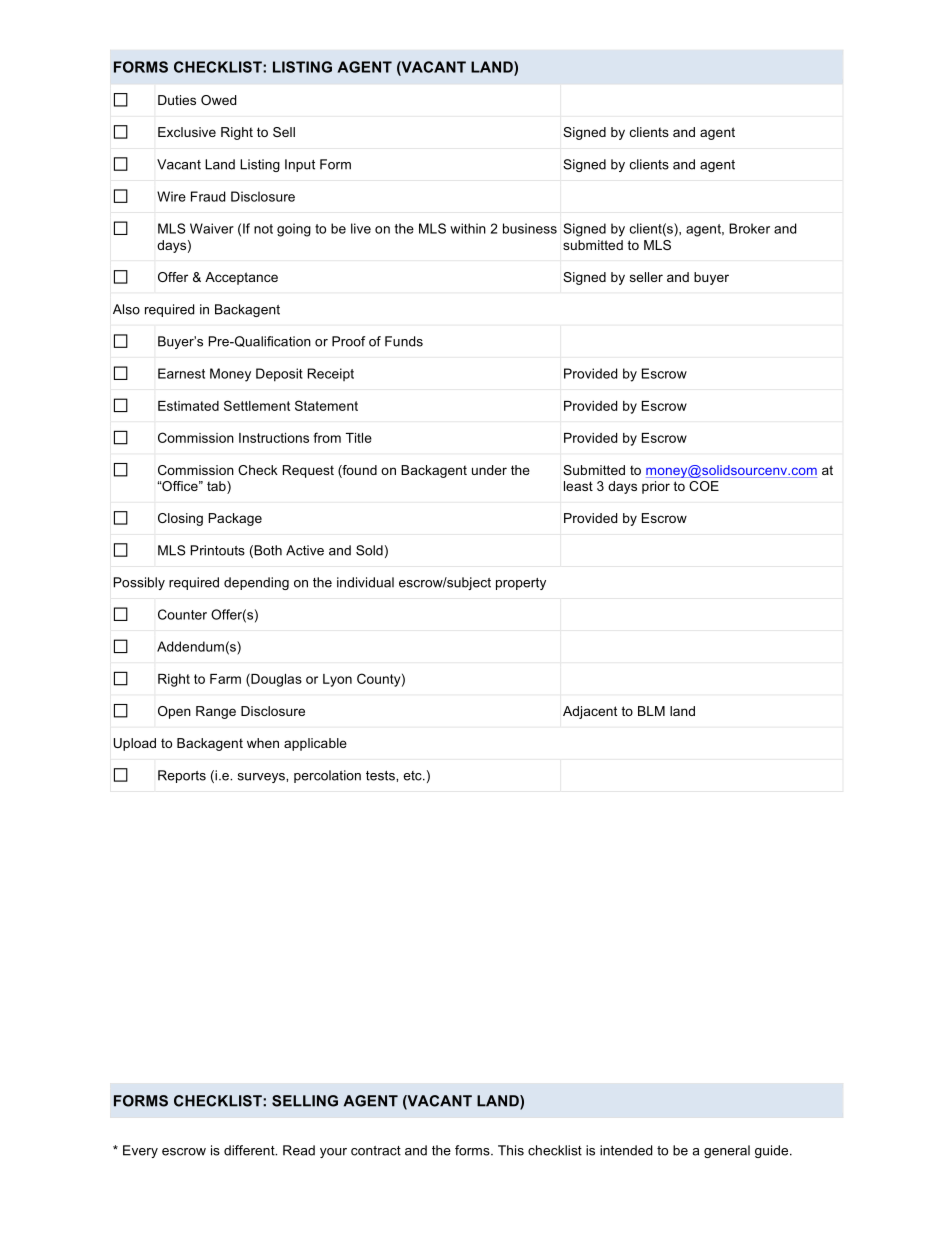 This page has height=1233, width=952. What do you see at coordinates (187, 132) in the page?
I see `Exclusive` at bounding box center [187, 132].
